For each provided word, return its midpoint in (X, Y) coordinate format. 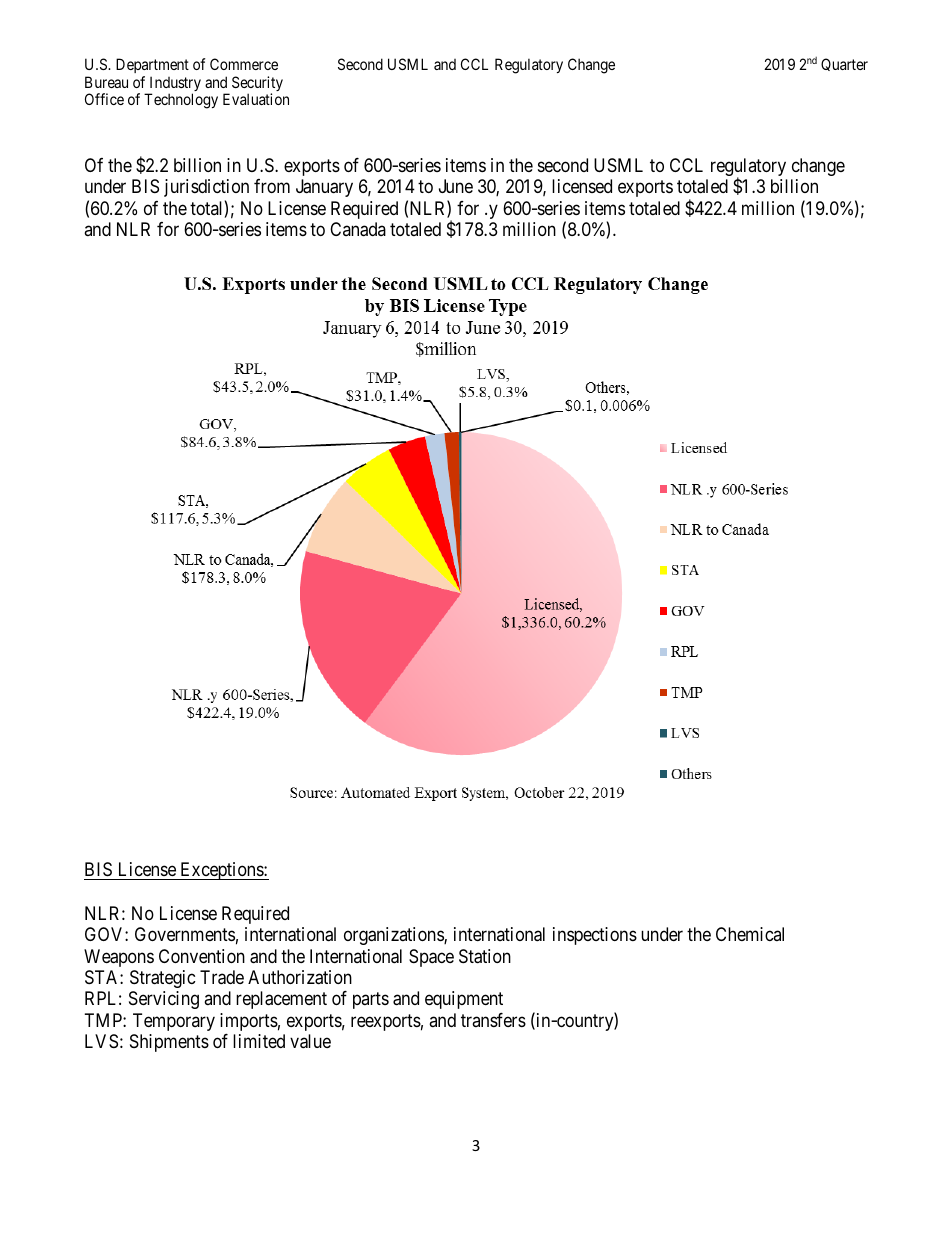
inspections (595, 936)
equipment (464, 1000)
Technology (181, 101)
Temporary (174, 1022)
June (456, 186)
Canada (358, 229)
